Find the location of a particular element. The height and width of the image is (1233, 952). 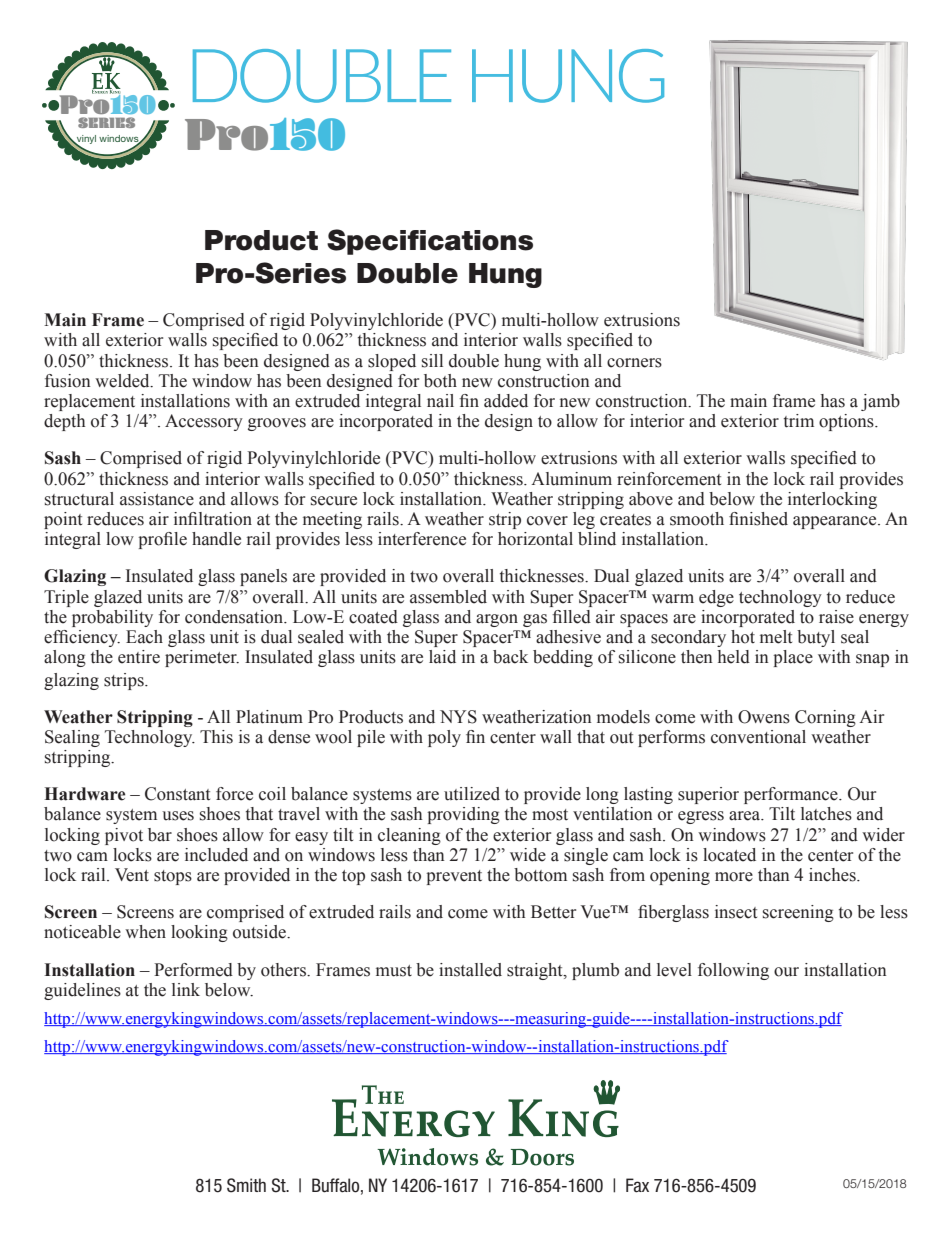

argon is located at coordinates (497, 620).
